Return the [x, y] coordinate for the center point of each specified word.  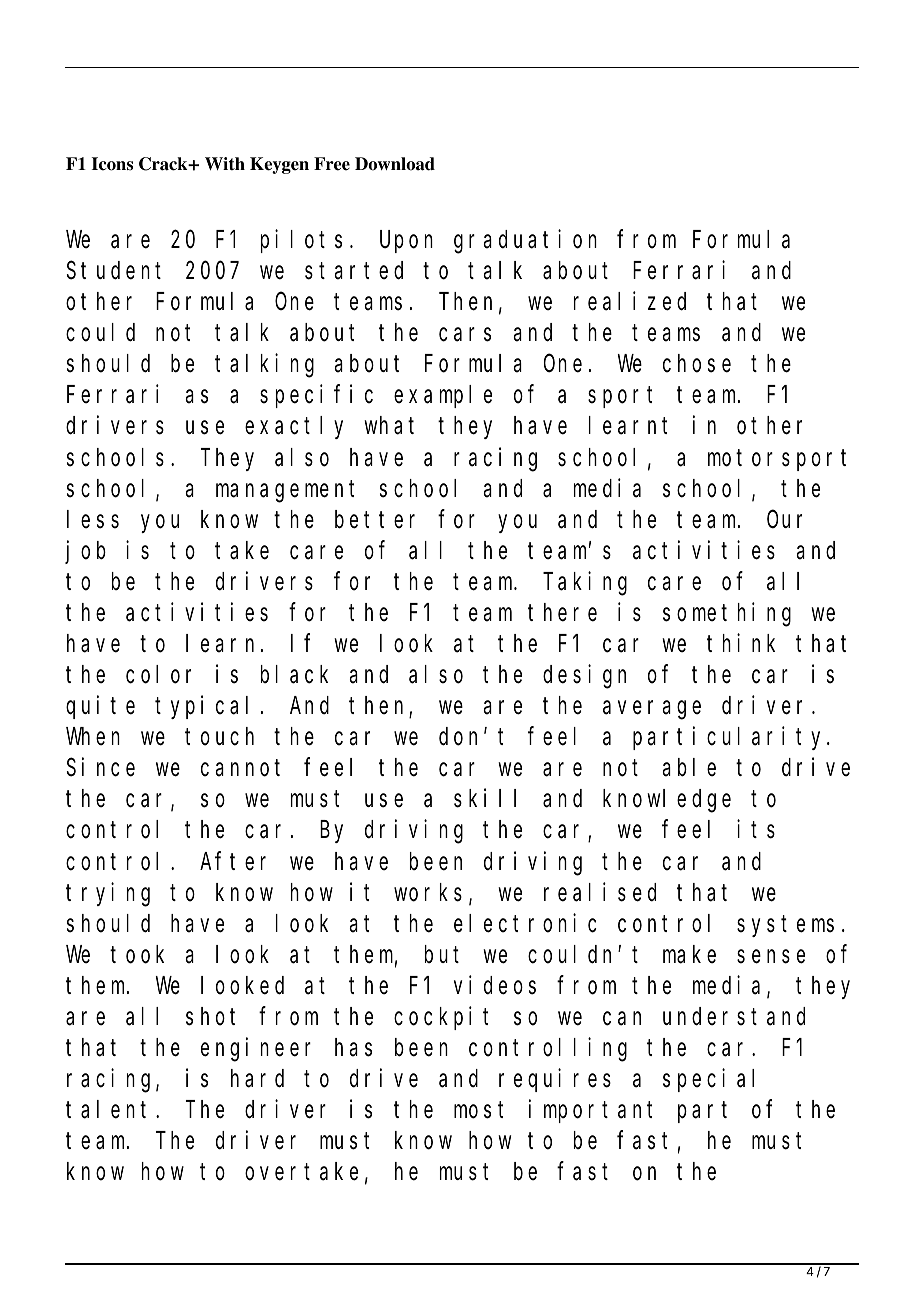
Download [395, 164]
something [727, 615]
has [353, 1047]
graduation [525, 242]
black [294, 674]
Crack [164, 164]
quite [100, 707]
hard [257, 1078]
